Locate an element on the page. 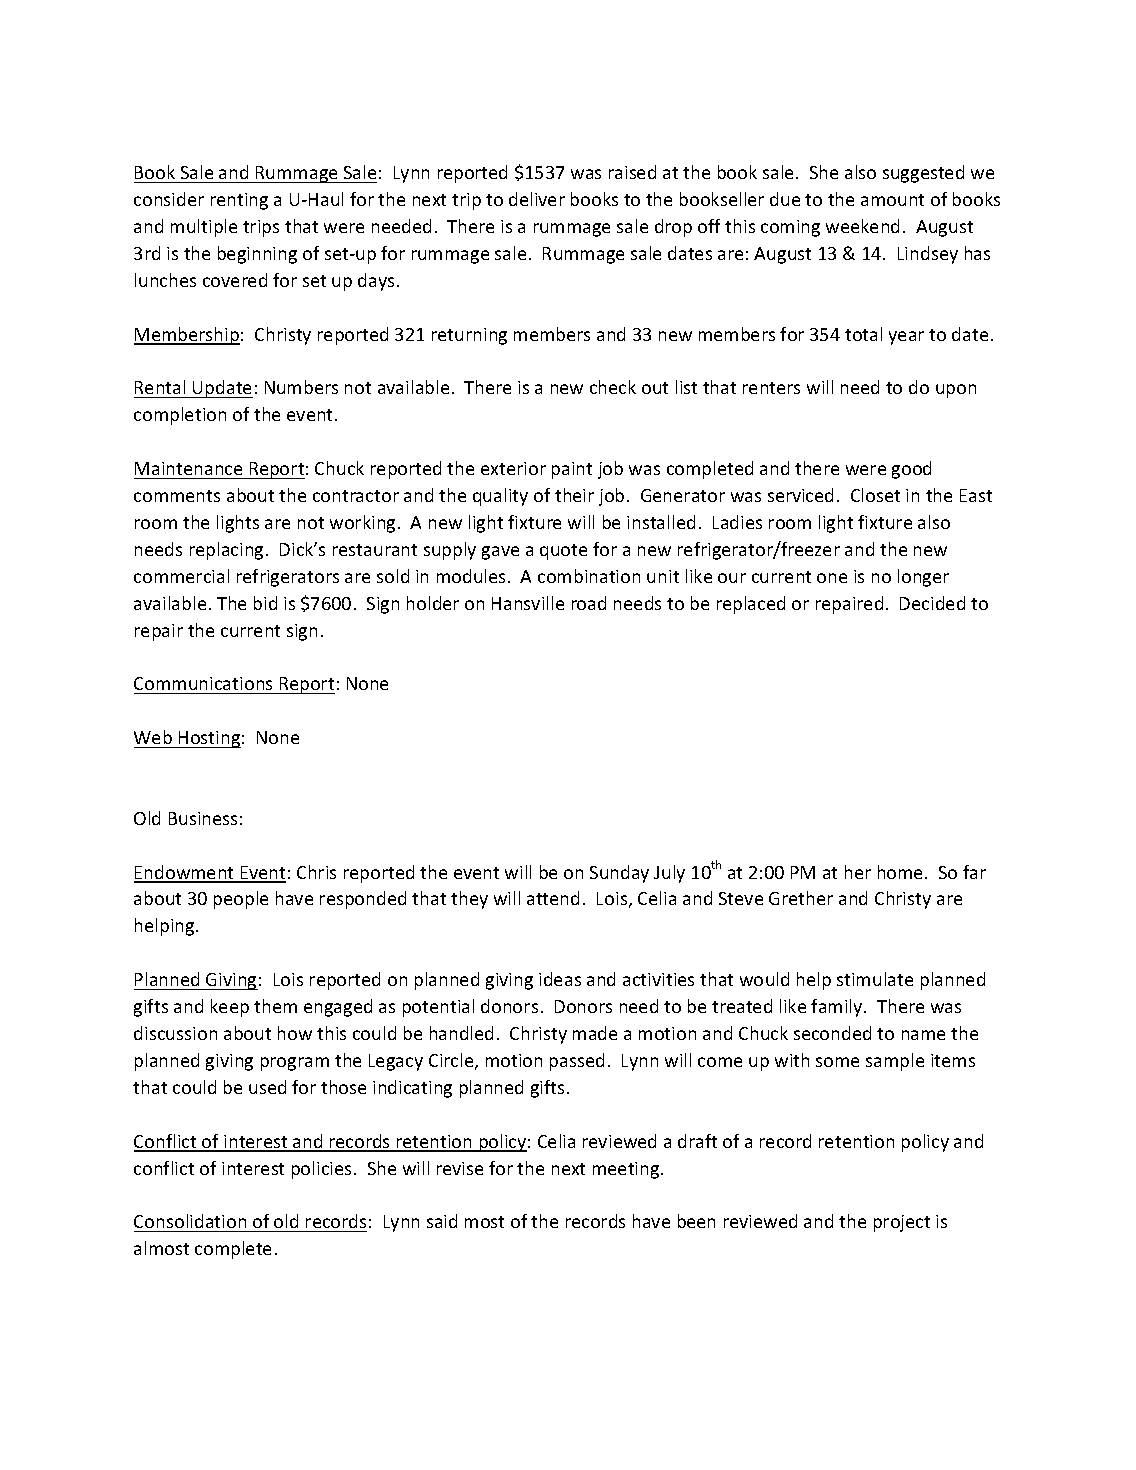  amount is located at coordinates (892, 200).
